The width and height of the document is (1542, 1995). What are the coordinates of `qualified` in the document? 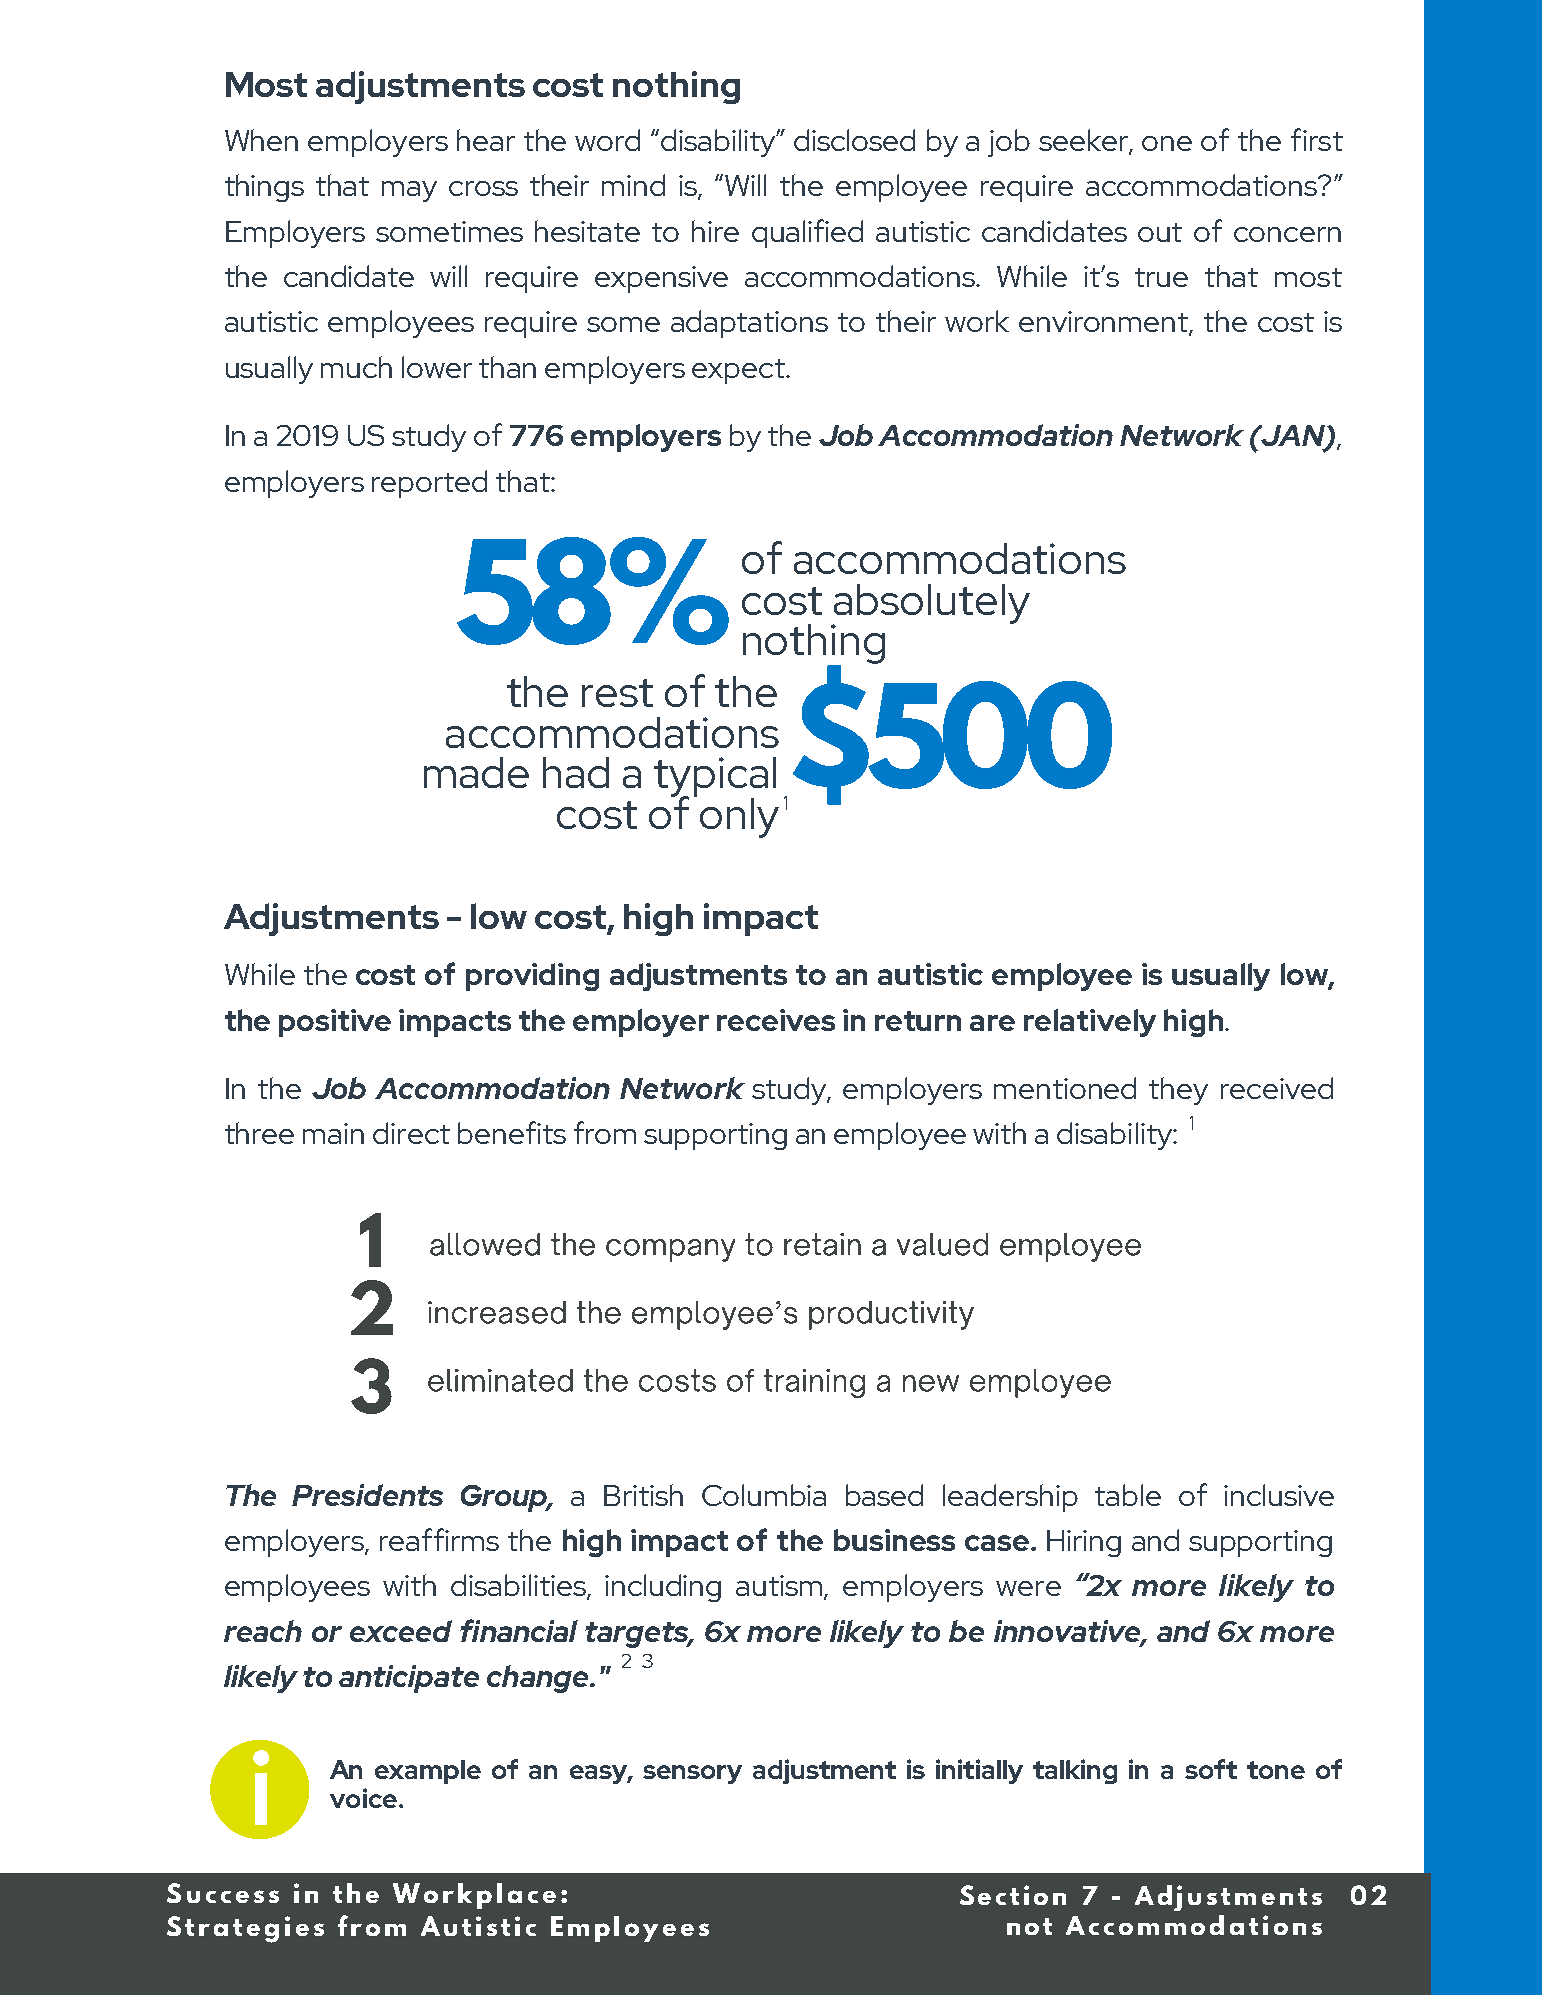 It's located at (807, 233).
